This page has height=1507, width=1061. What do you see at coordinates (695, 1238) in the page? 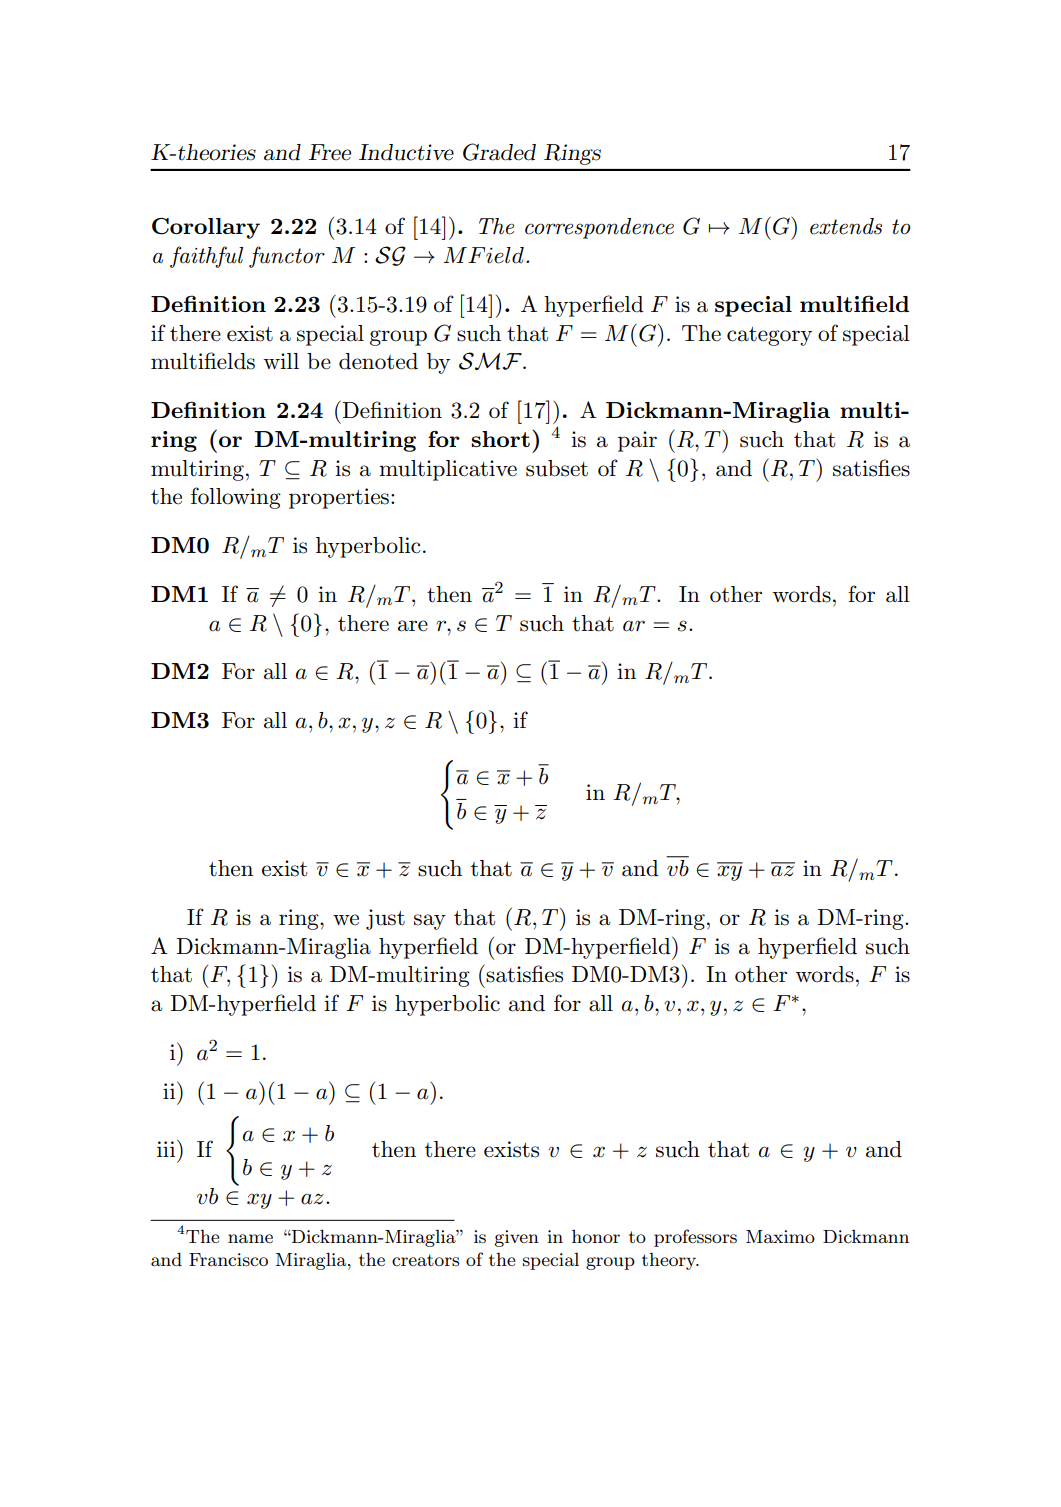
I see `professors` at bounding box center [695, 1238].
